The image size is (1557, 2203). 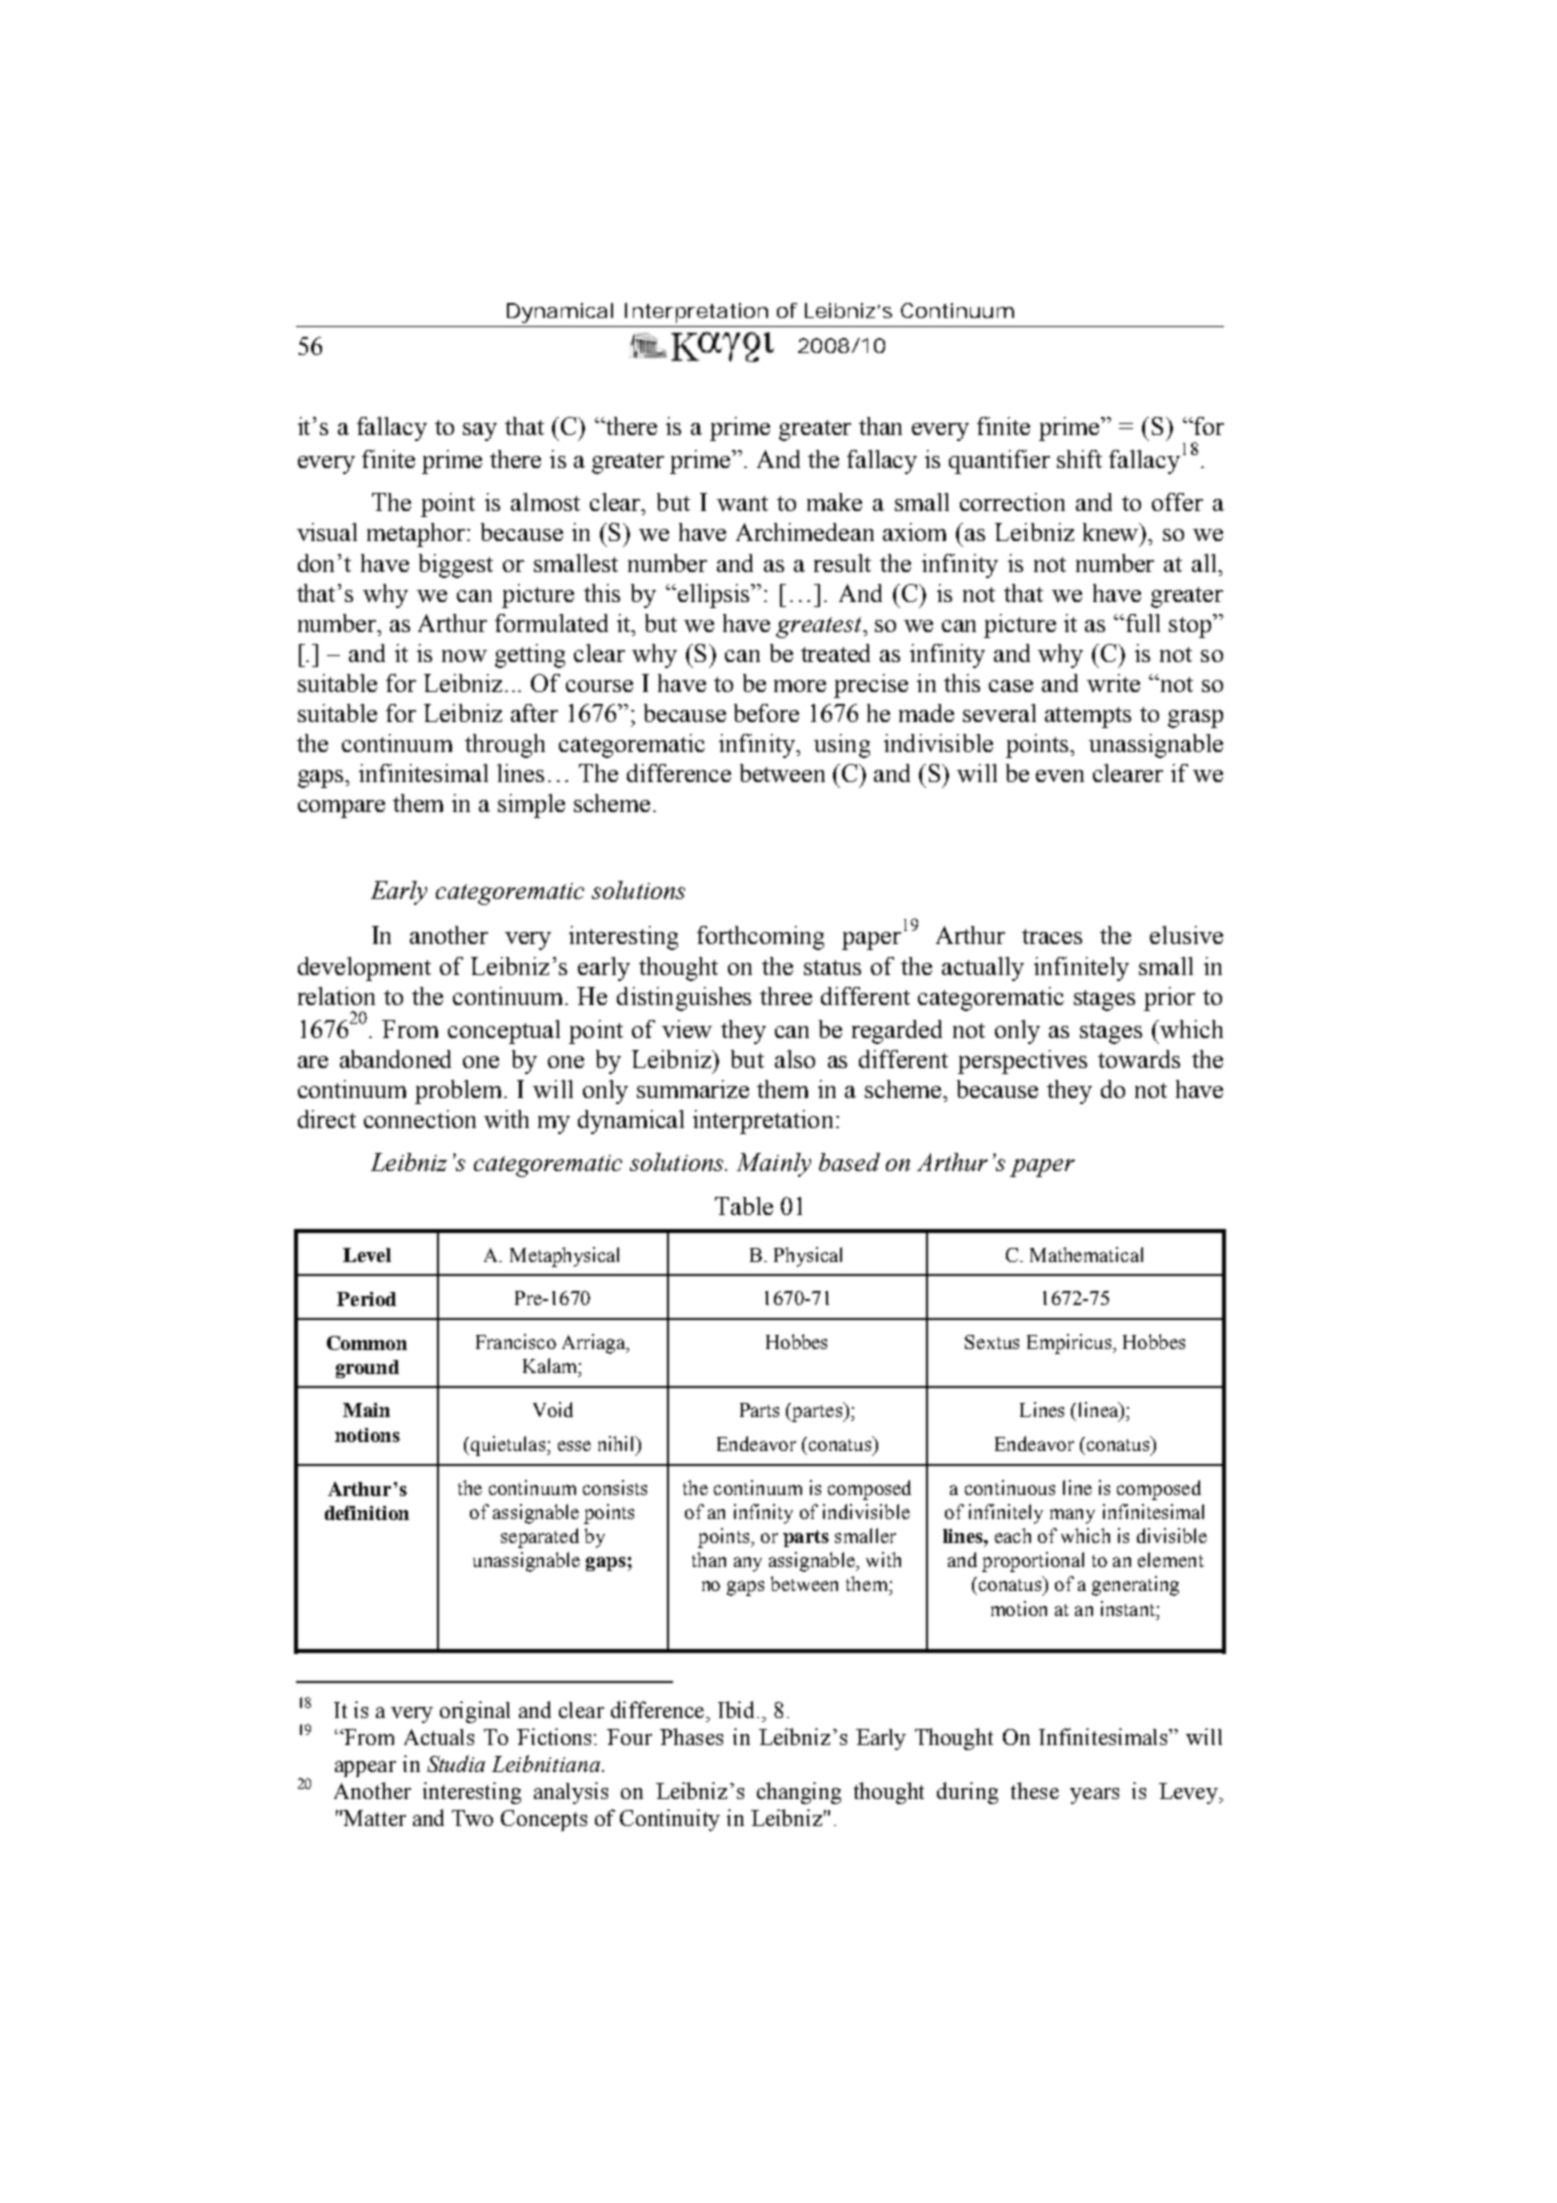 What do you see at coordinates (1079, 459) in the screenshot?
I see `shift` at bounding box center [1079, 459].
